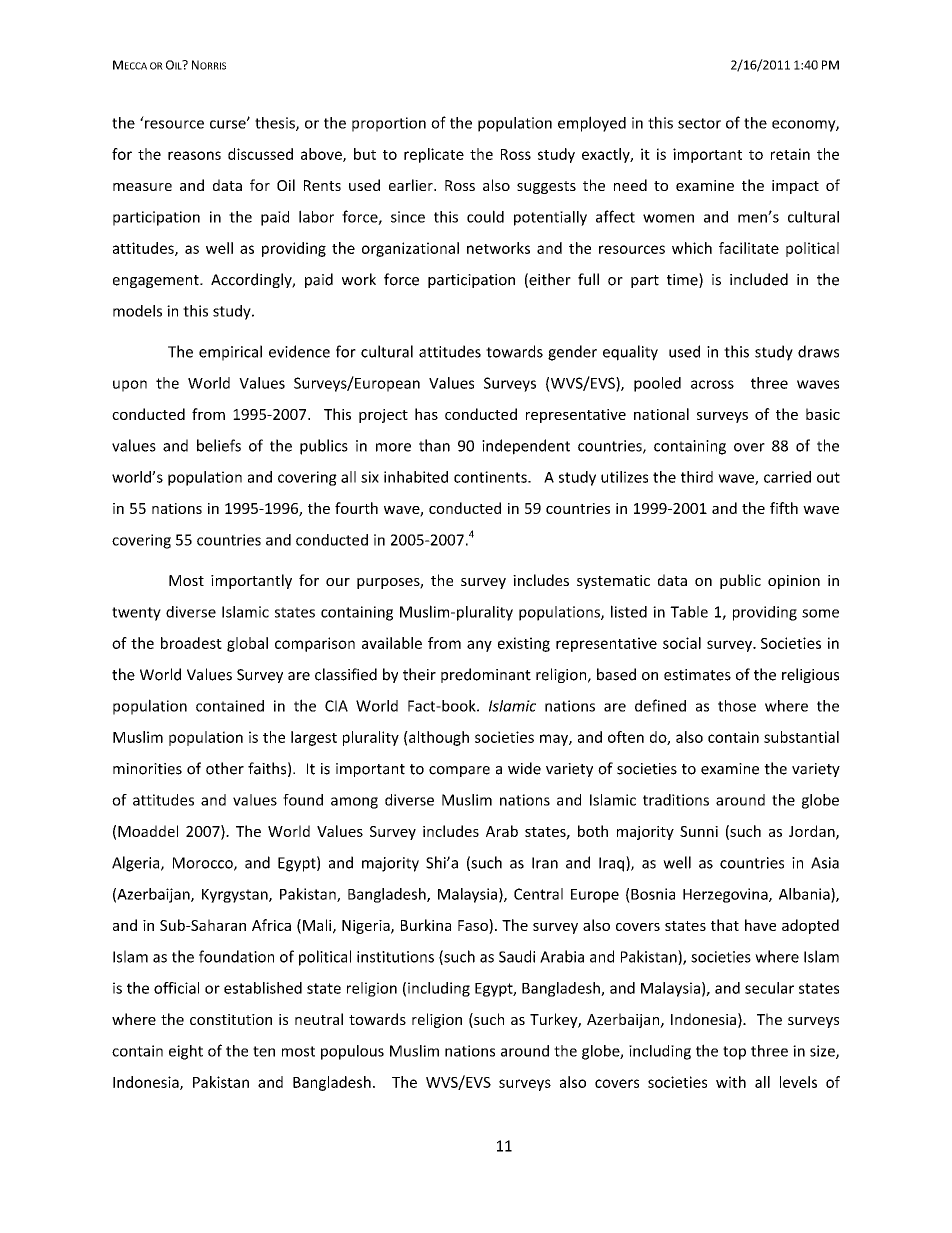 This page has height=1233, width=952. I want to click on any, so click(479, 646).
